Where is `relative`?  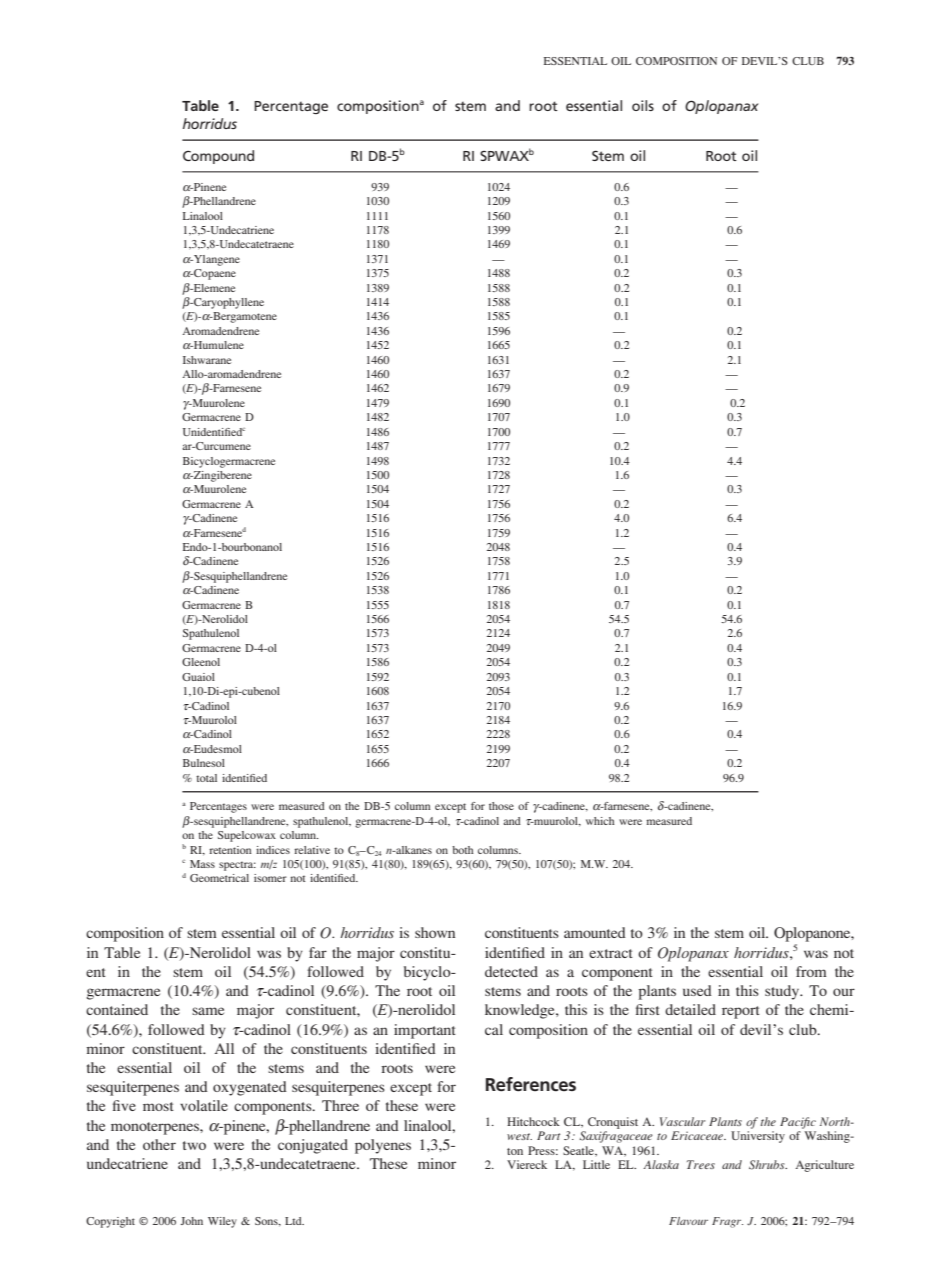 relative is located at coordinates (312, 850).
